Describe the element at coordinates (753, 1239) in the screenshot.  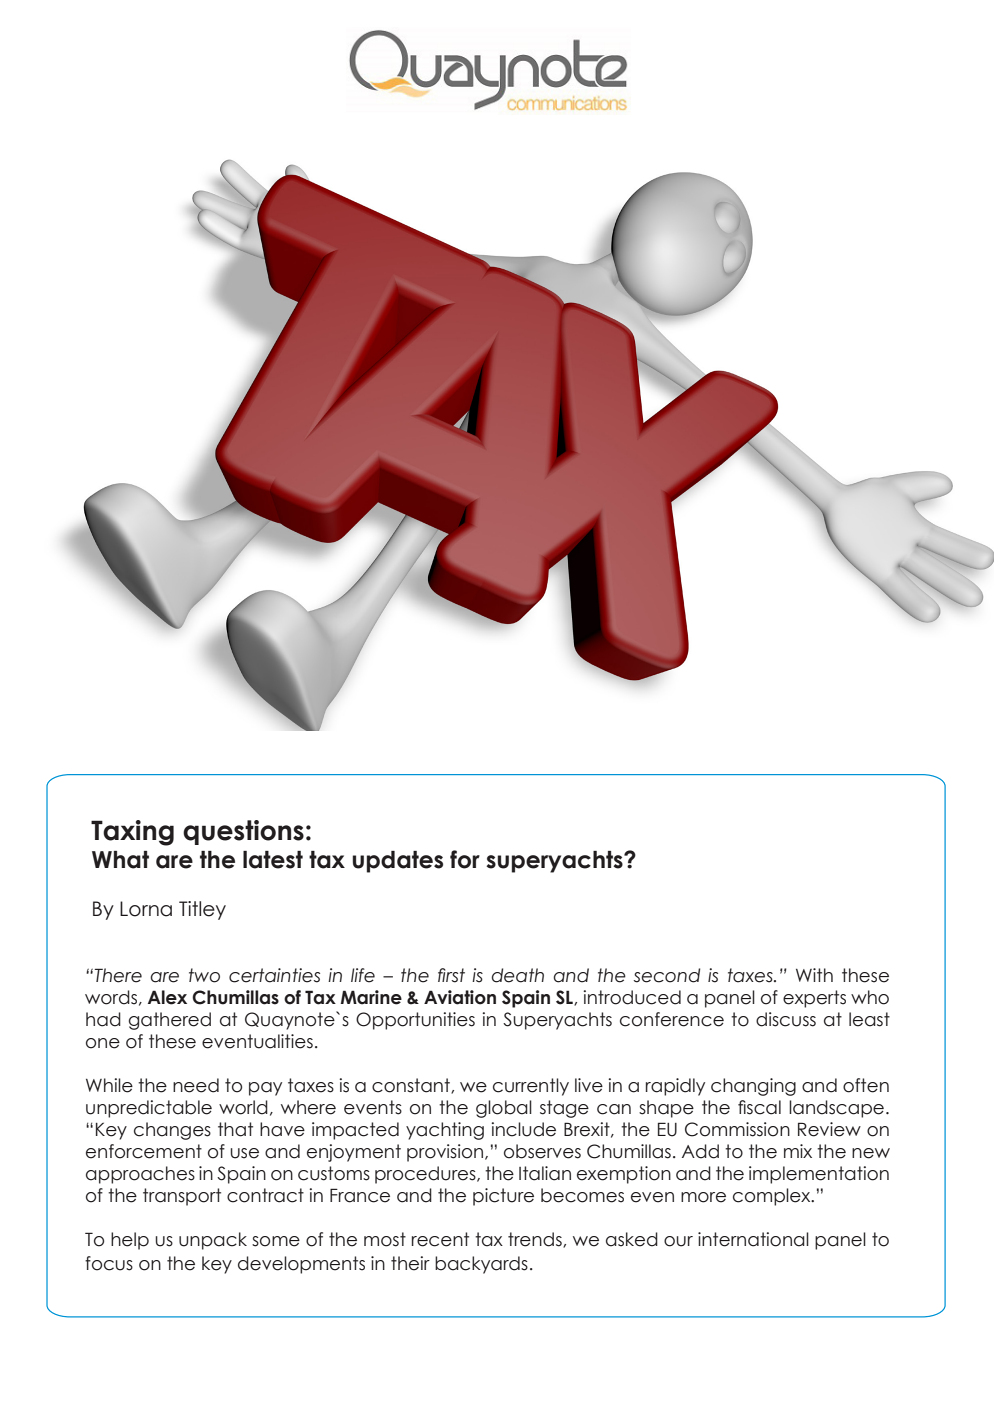
I see `international` at that location.
